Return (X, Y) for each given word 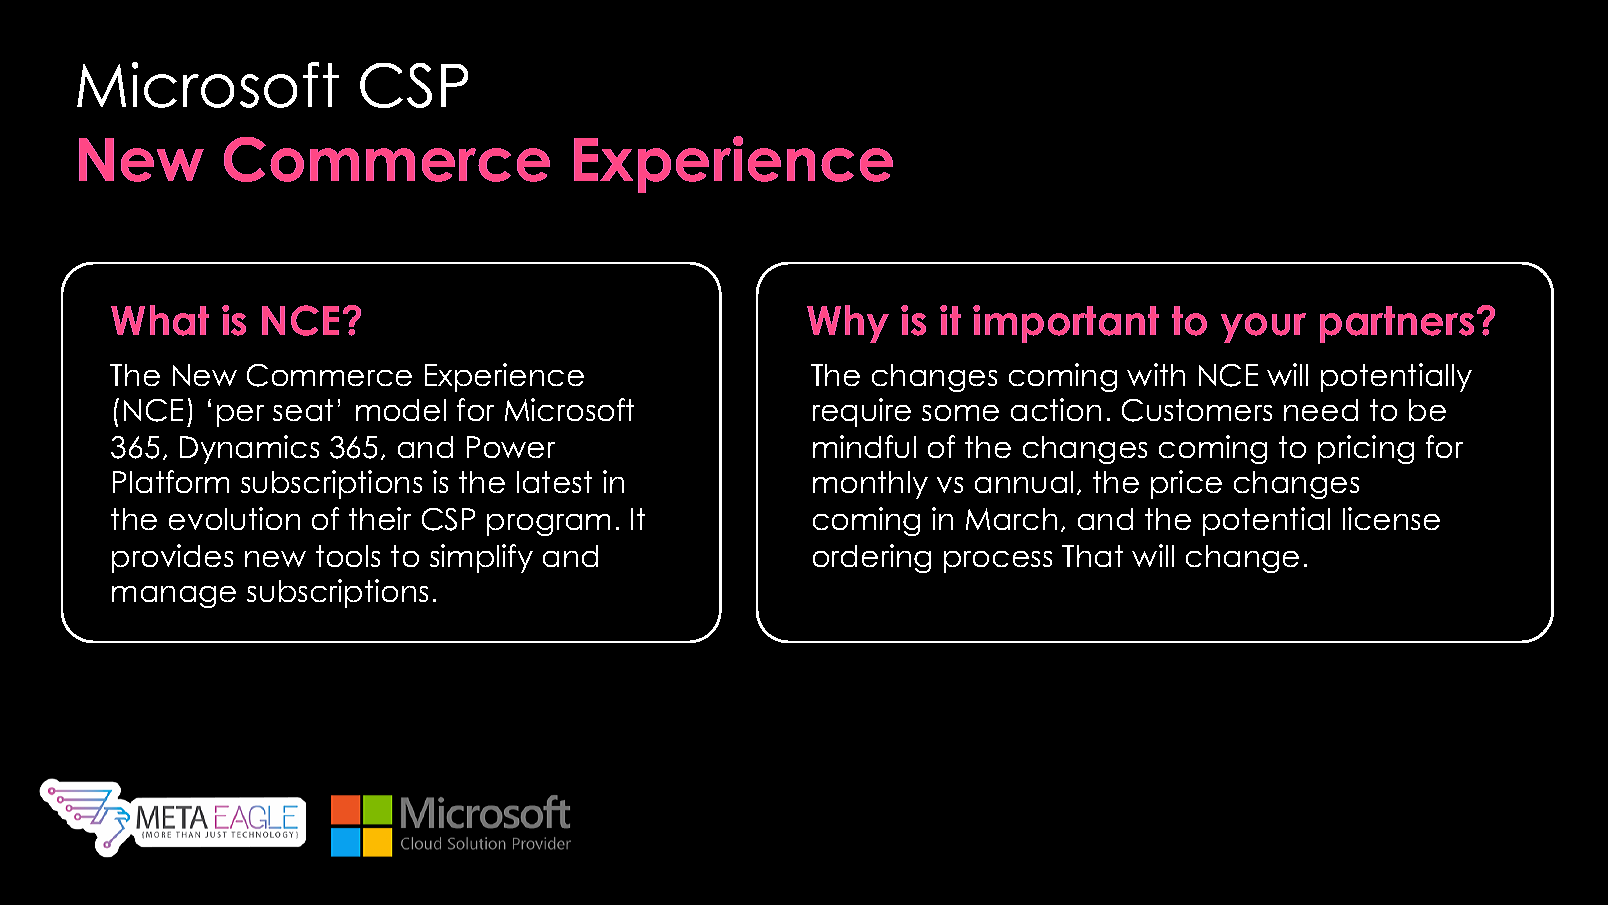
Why (848, 324)
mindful (864, 446)
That (1092, 556)
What (160, 320)
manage (174, 597)
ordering (872, 558)
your (1263, 328)
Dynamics (249, 449)
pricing (1366, 449)
